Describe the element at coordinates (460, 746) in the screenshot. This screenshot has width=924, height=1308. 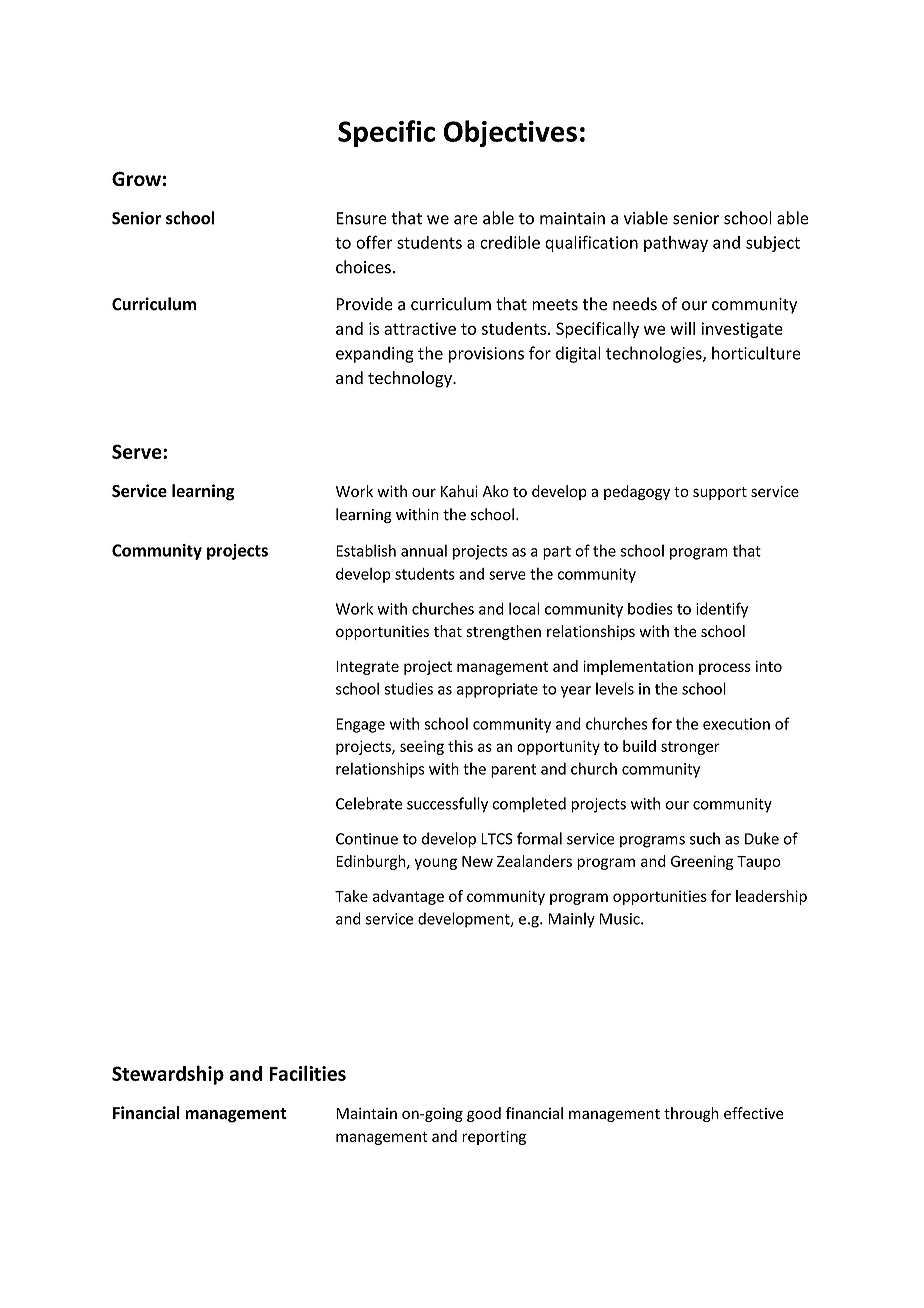
I see `this` at that location.
